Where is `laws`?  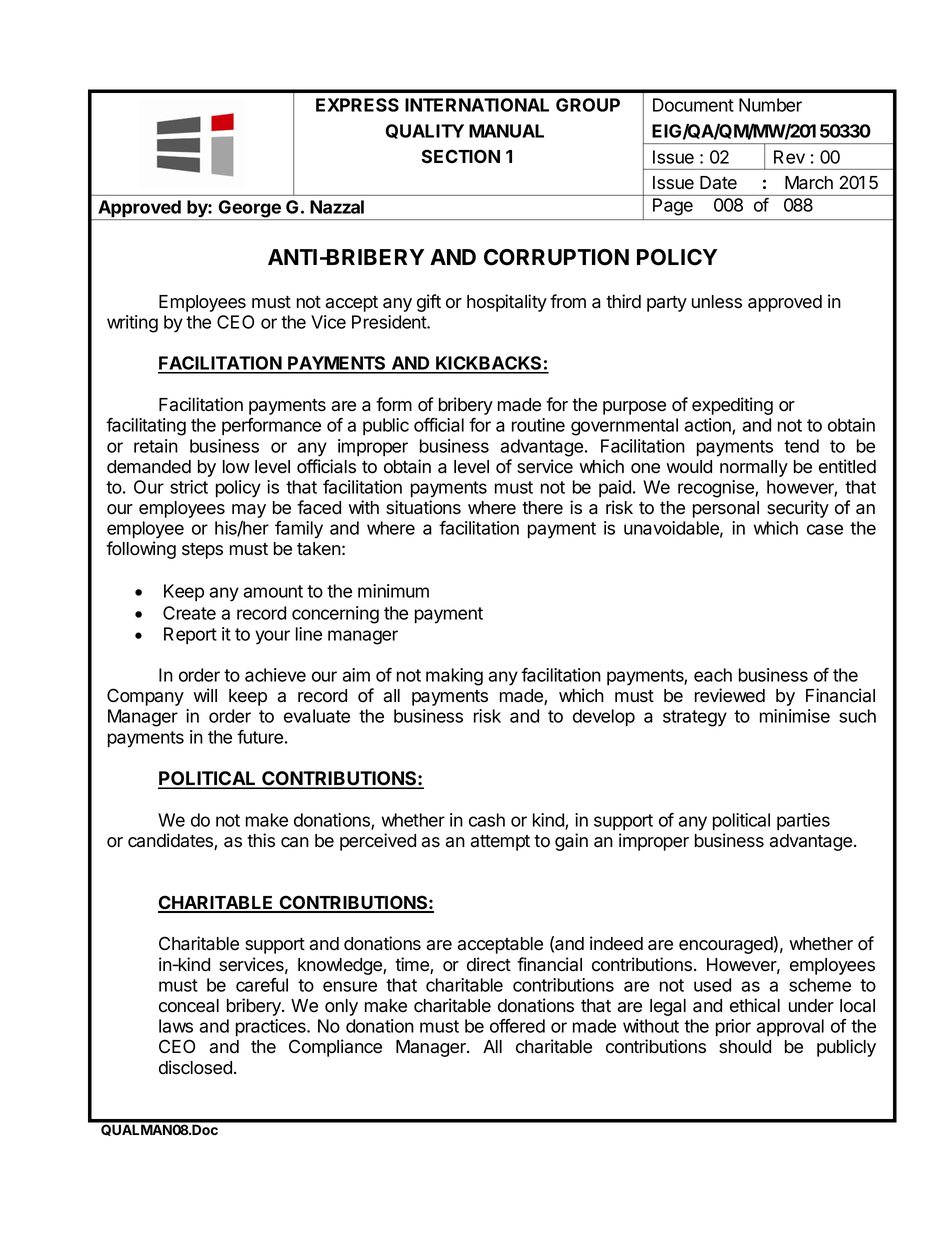
laws is located at coordinates (176, 1026).
